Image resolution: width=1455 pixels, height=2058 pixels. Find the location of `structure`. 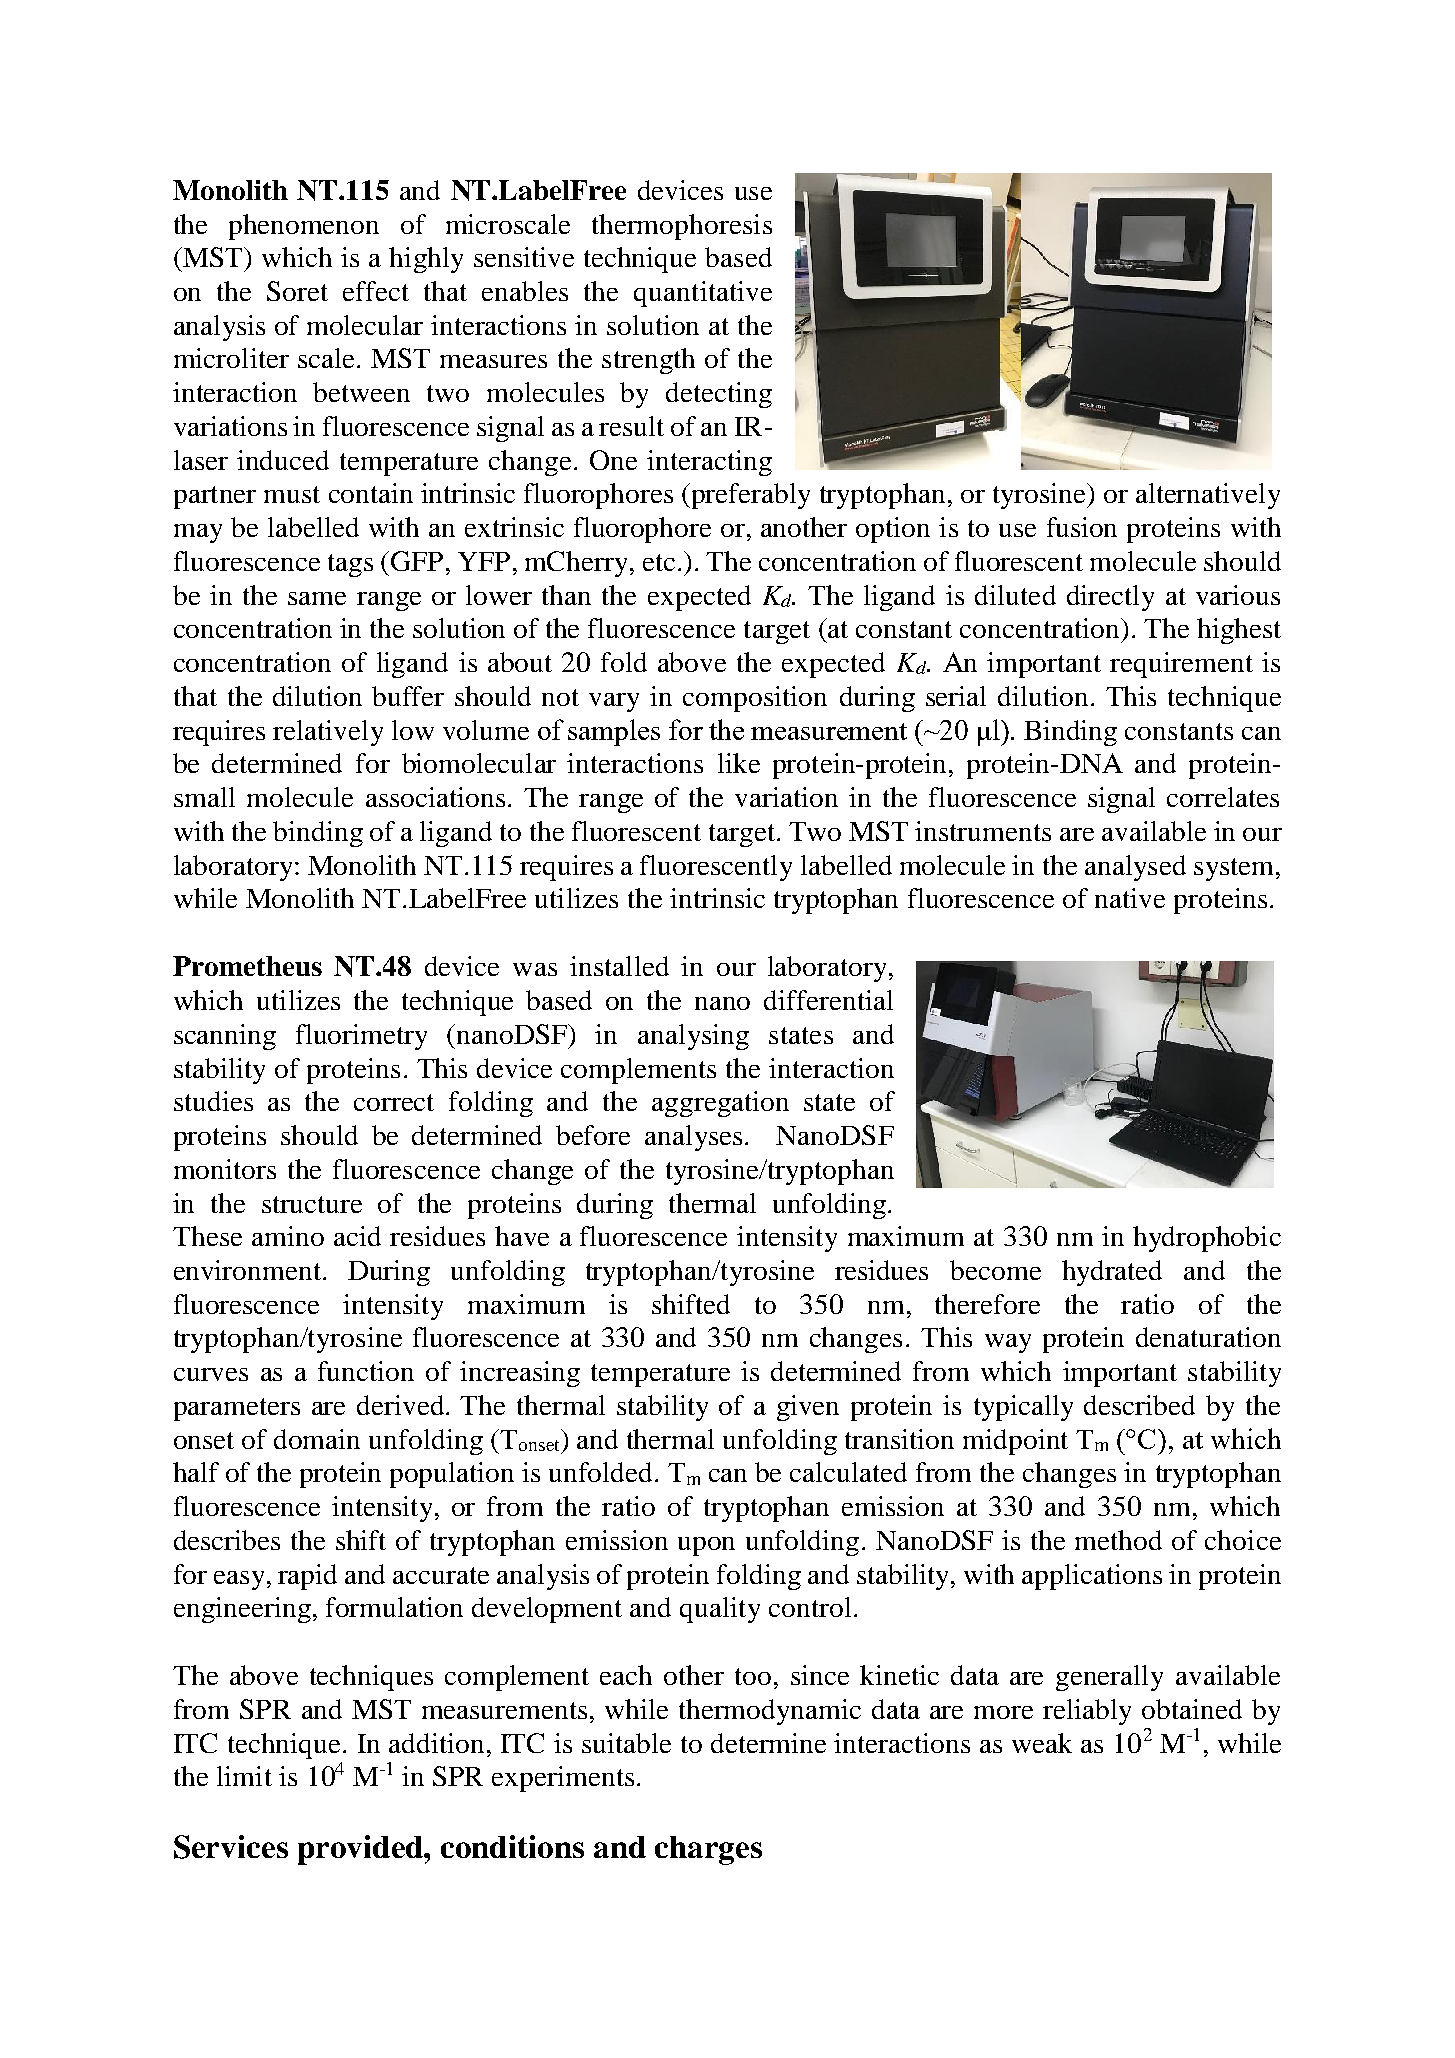

structure is located at coordinates (312, 1204).
